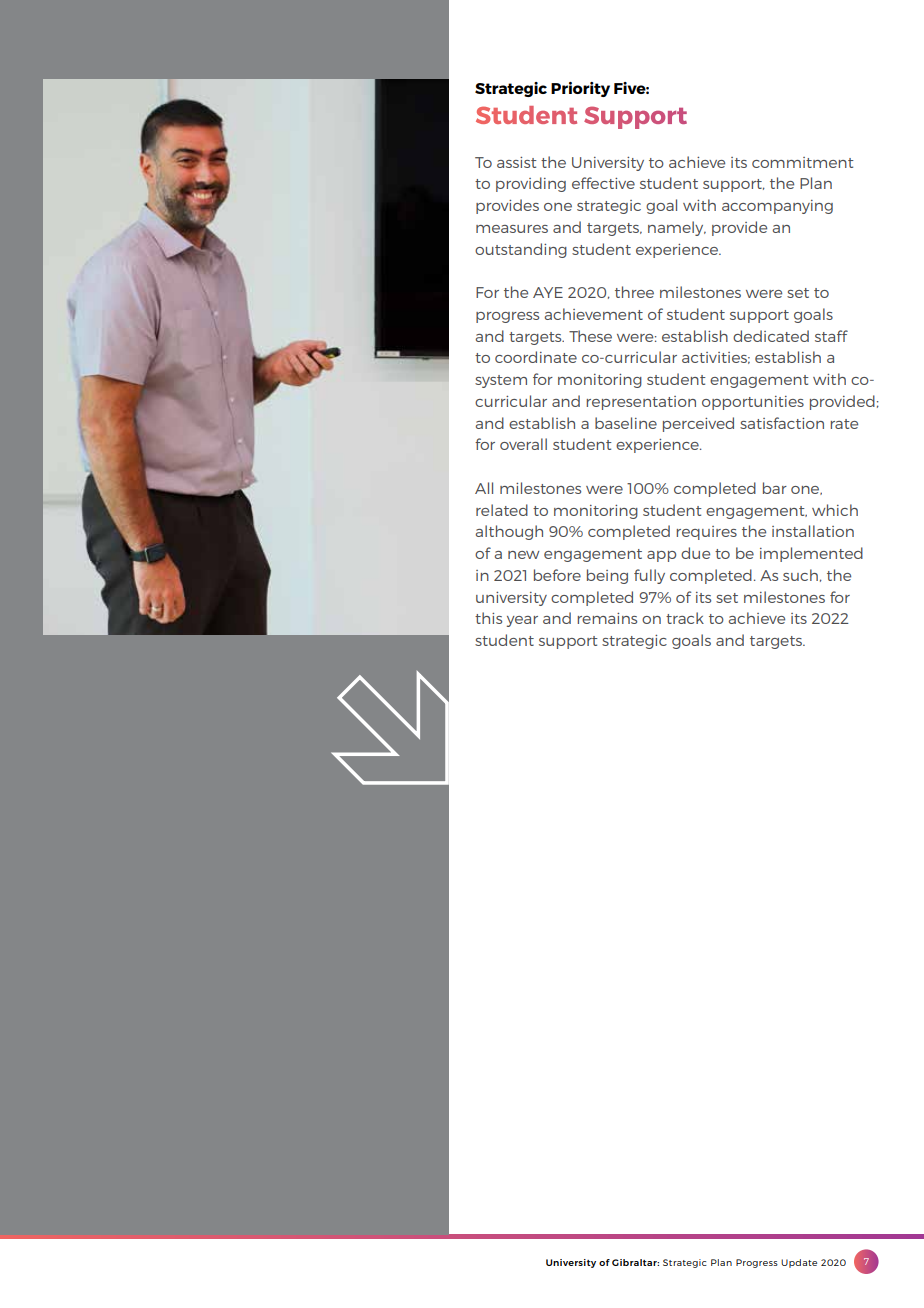 This document has width=924, height=1308. What do you see at coordinates (803, 162) in the document?
I see `commitment` at bounding box center [803, 162].
